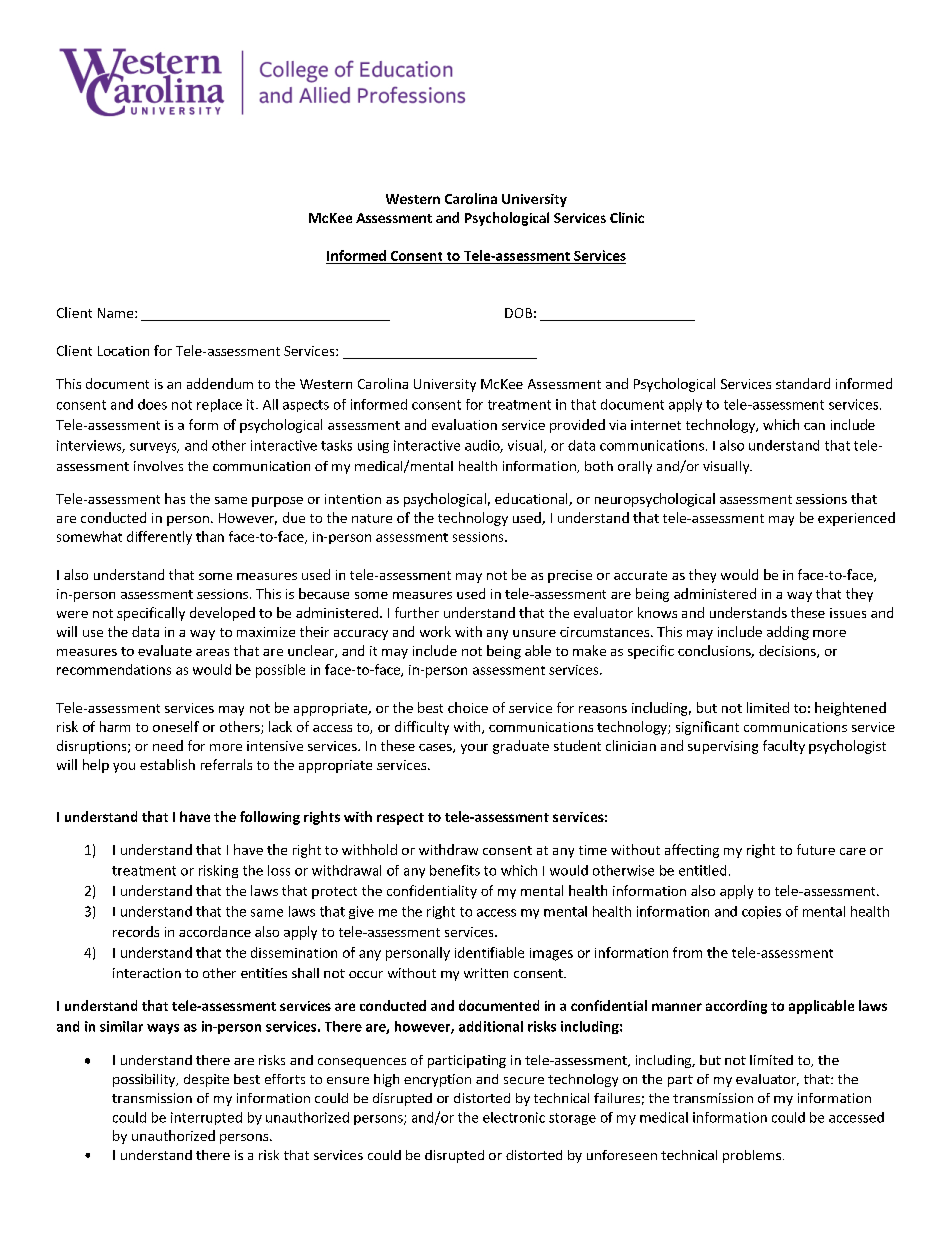  What do you see at coordinates (176, 726) in the document?
I see `oneself` at bounding box center [176, 726].
